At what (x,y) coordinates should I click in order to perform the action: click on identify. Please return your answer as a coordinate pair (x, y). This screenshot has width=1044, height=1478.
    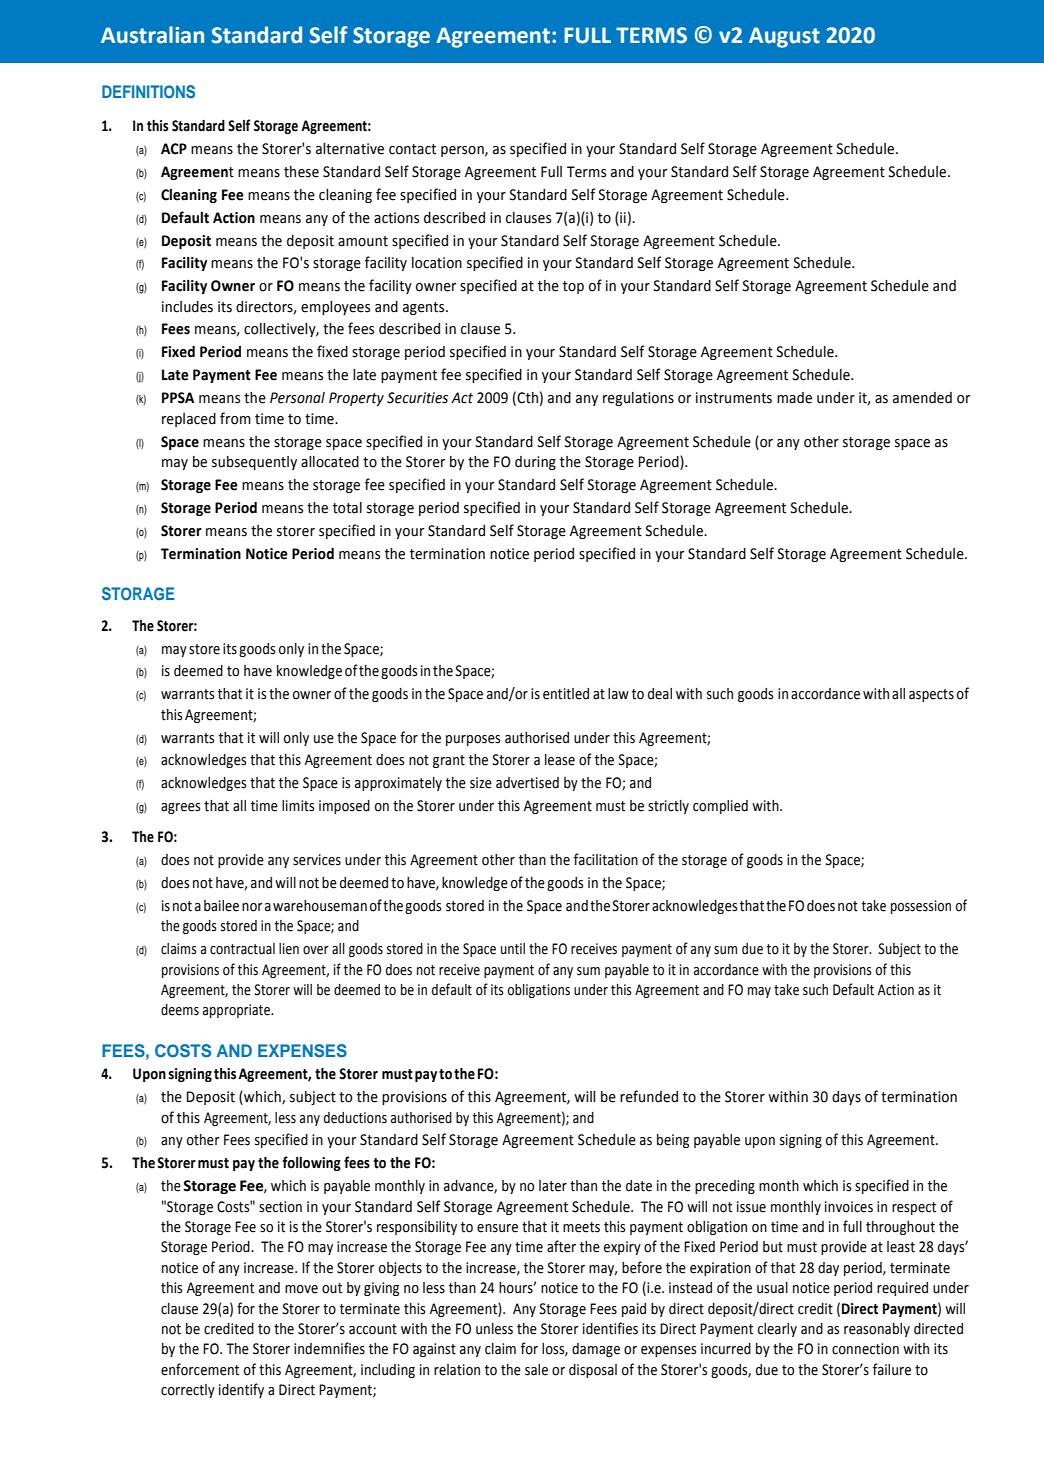
    Looking at the image, I should click on (241, 1390).
